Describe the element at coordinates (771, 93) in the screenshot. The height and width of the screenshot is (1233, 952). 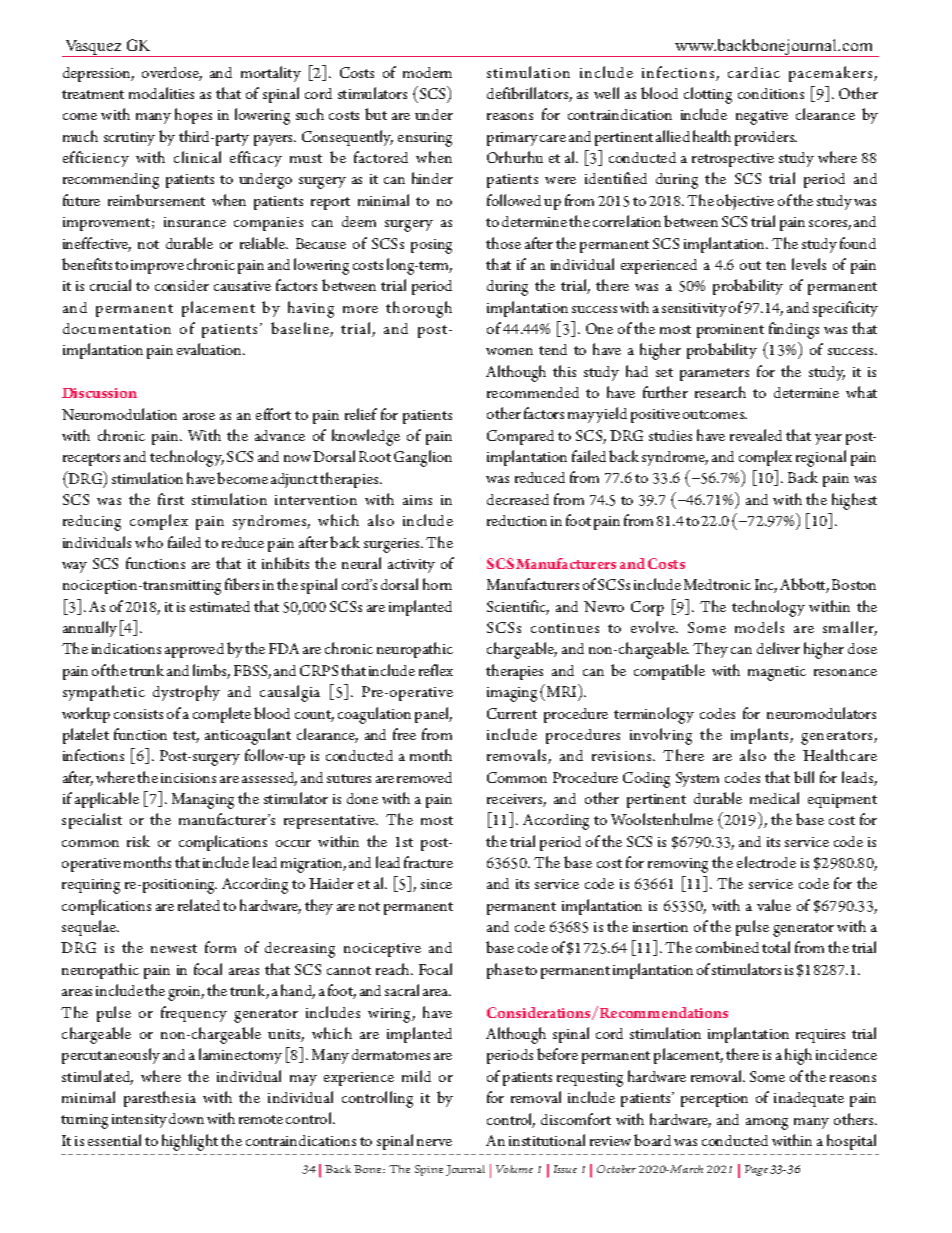
I see `conditions` at that location.
